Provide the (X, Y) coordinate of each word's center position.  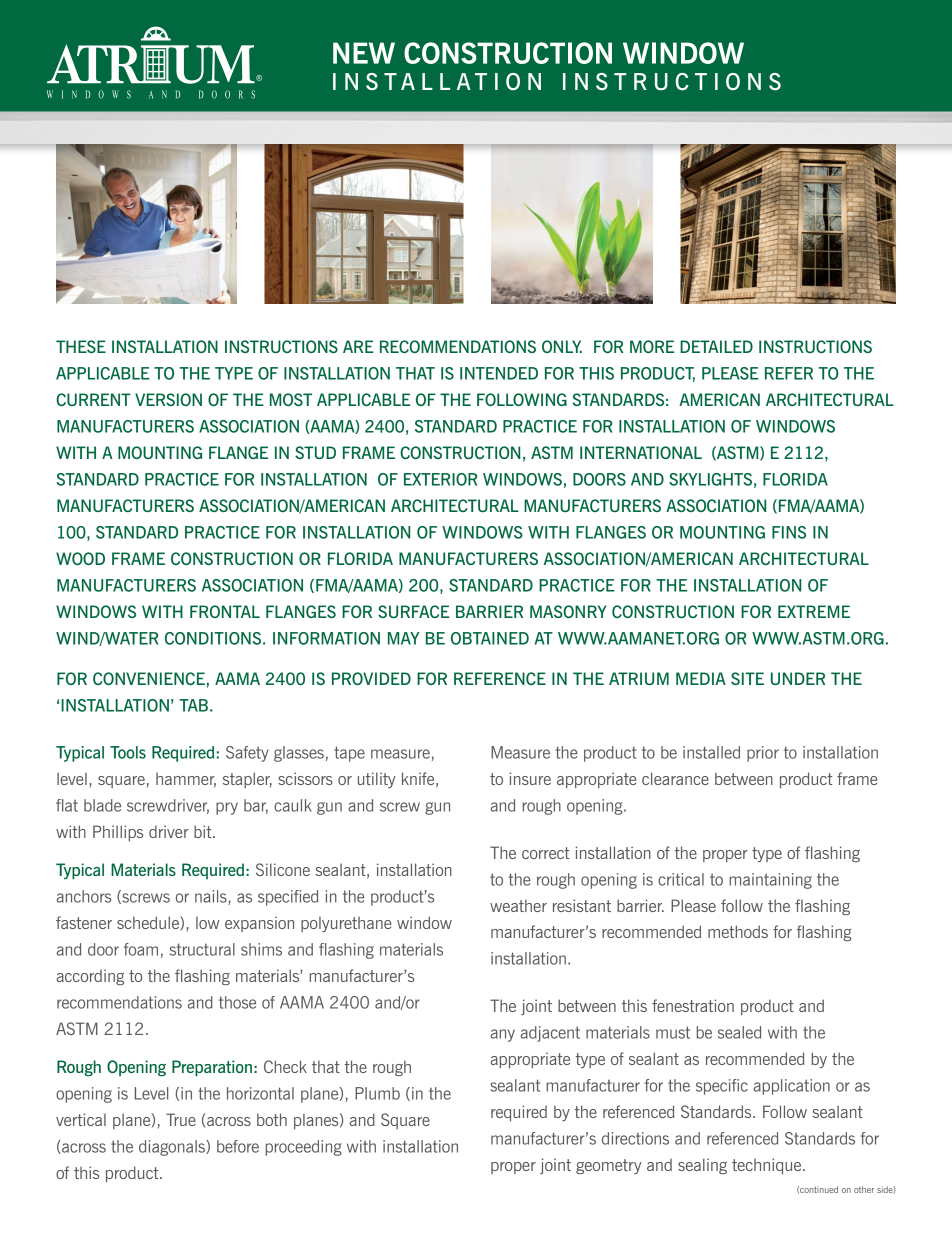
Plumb (377, 1093)
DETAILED (716, 346)
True (181, 1119)
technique (768, 1166)
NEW (364, 53)
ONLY (562, 346)
